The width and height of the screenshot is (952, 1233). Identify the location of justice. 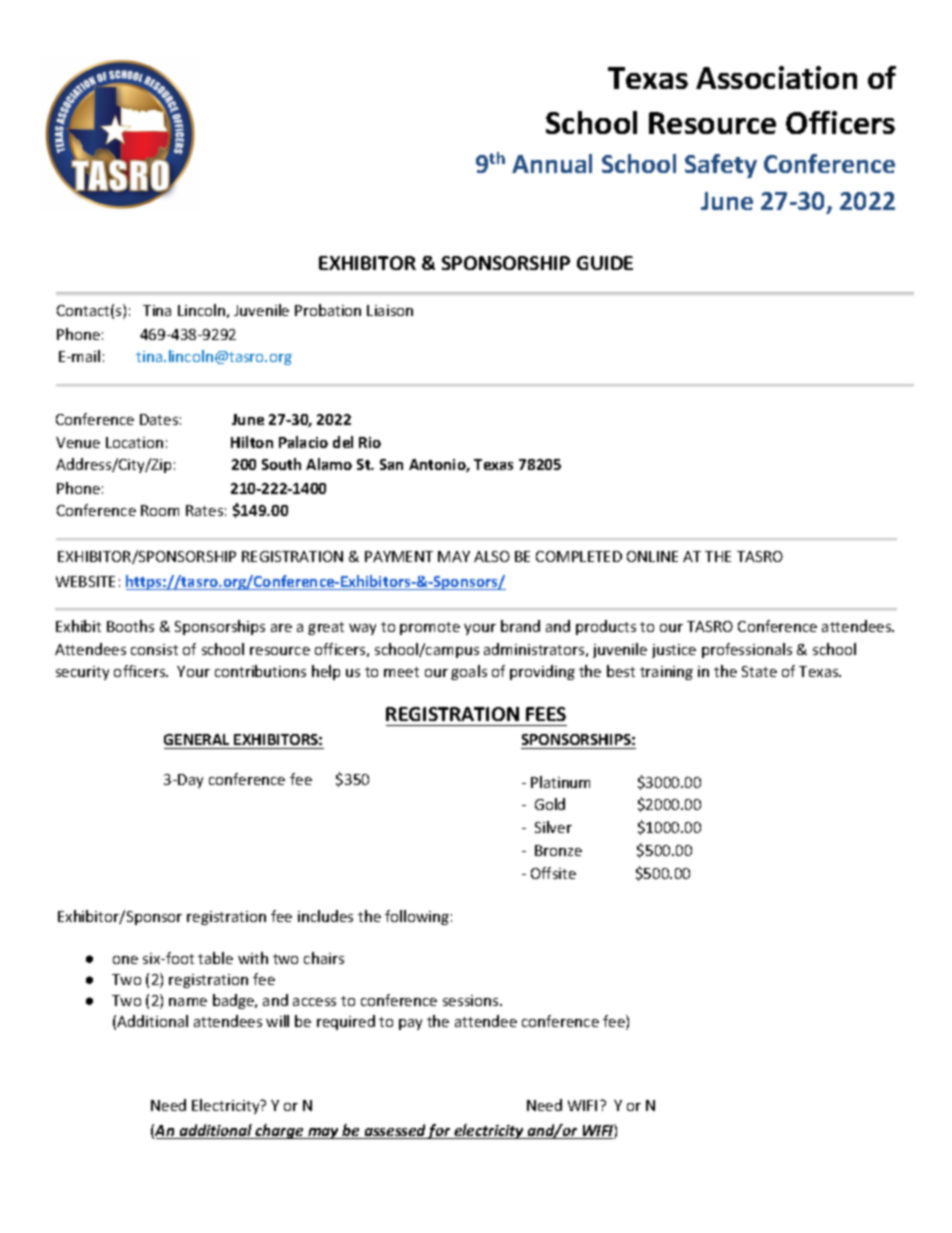
(674, 651).
